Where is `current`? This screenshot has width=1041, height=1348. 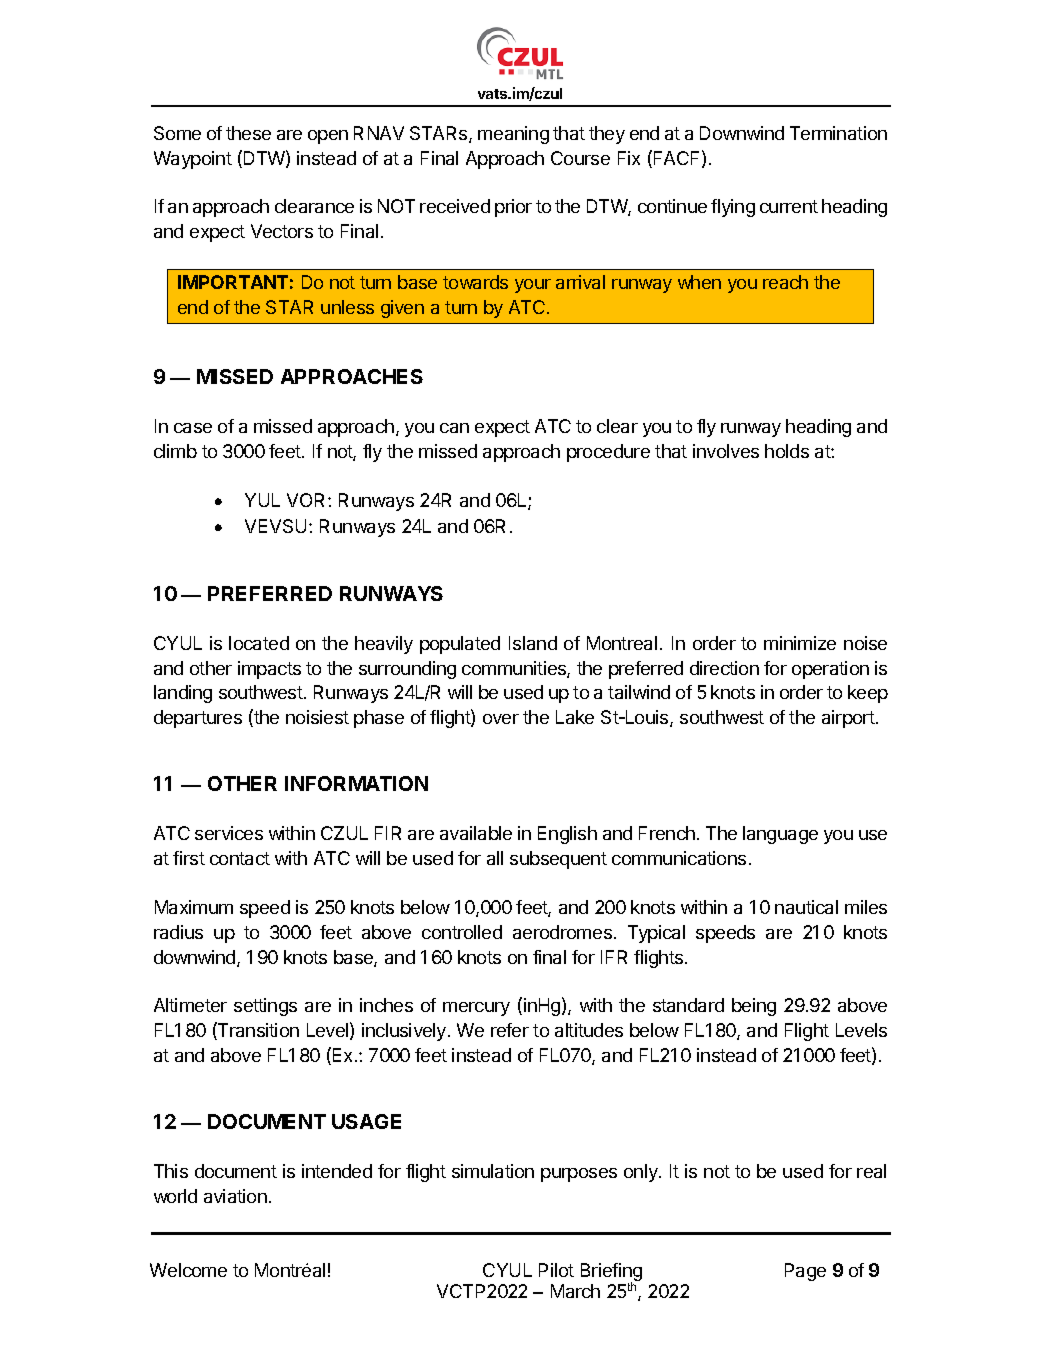
current is located at coordinates (789, 206).
